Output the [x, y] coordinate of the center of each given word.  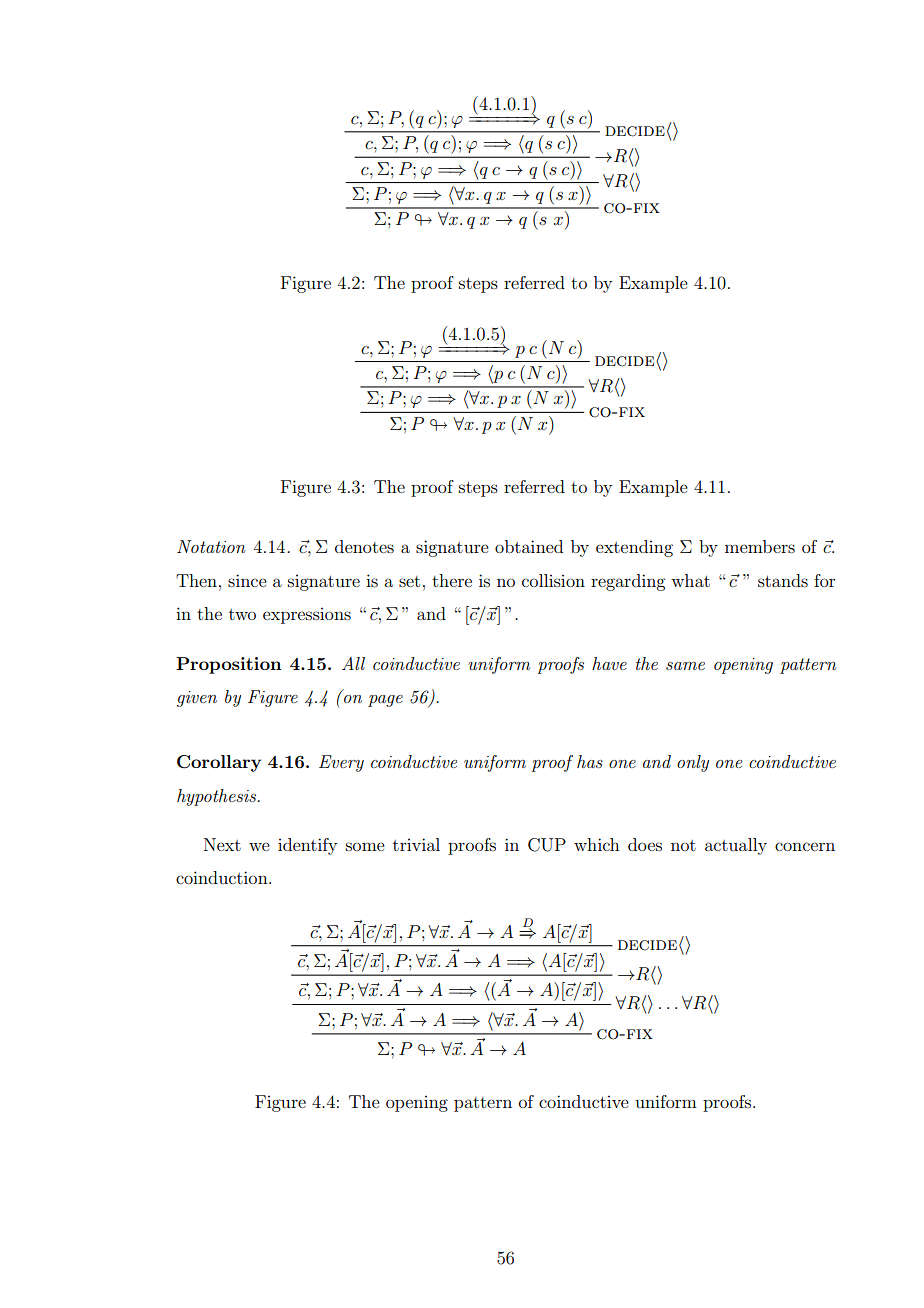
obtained [529, 546]
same [685, 666]
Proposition [229, 665]
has [590, 761]
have [609, 663]
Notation [211, 546]
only [693, 763]
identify [307, 846]
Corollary [219, 763]
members [760, 546]
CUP [547, 845]
